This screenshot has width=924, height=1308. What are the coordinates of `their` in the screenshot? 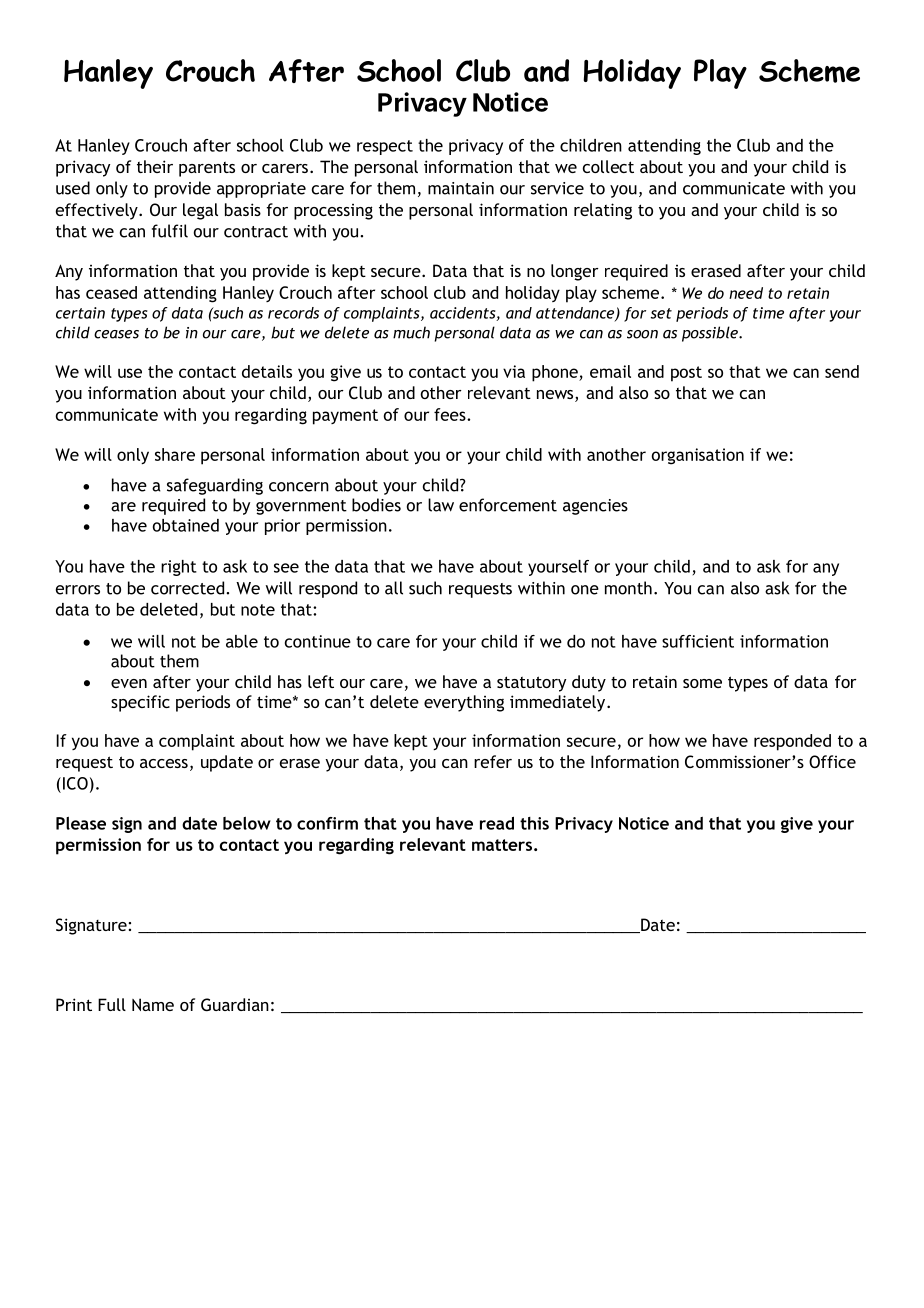 It's located at (155, 166).
